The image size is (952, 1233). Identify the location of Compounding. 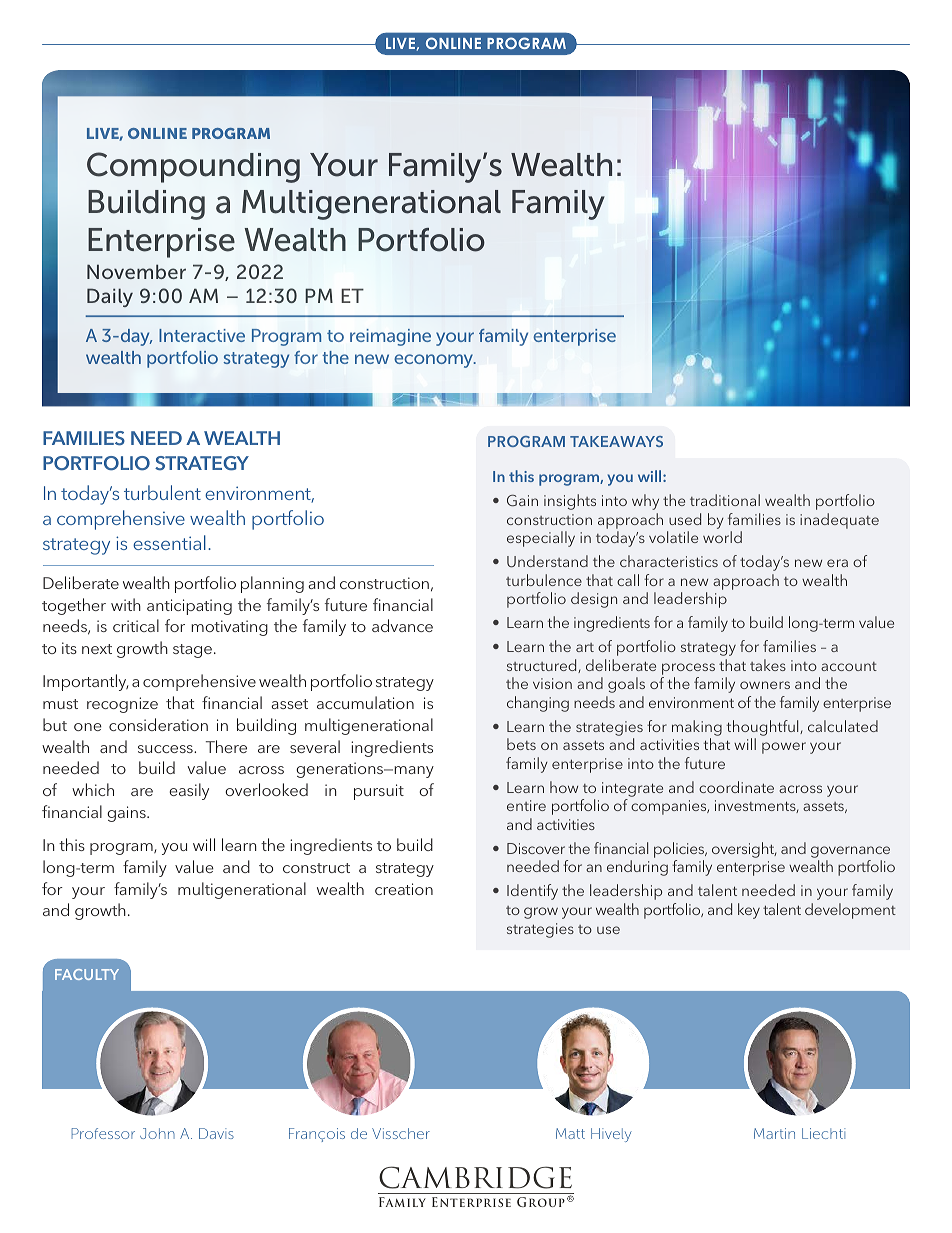
(193, 167).
